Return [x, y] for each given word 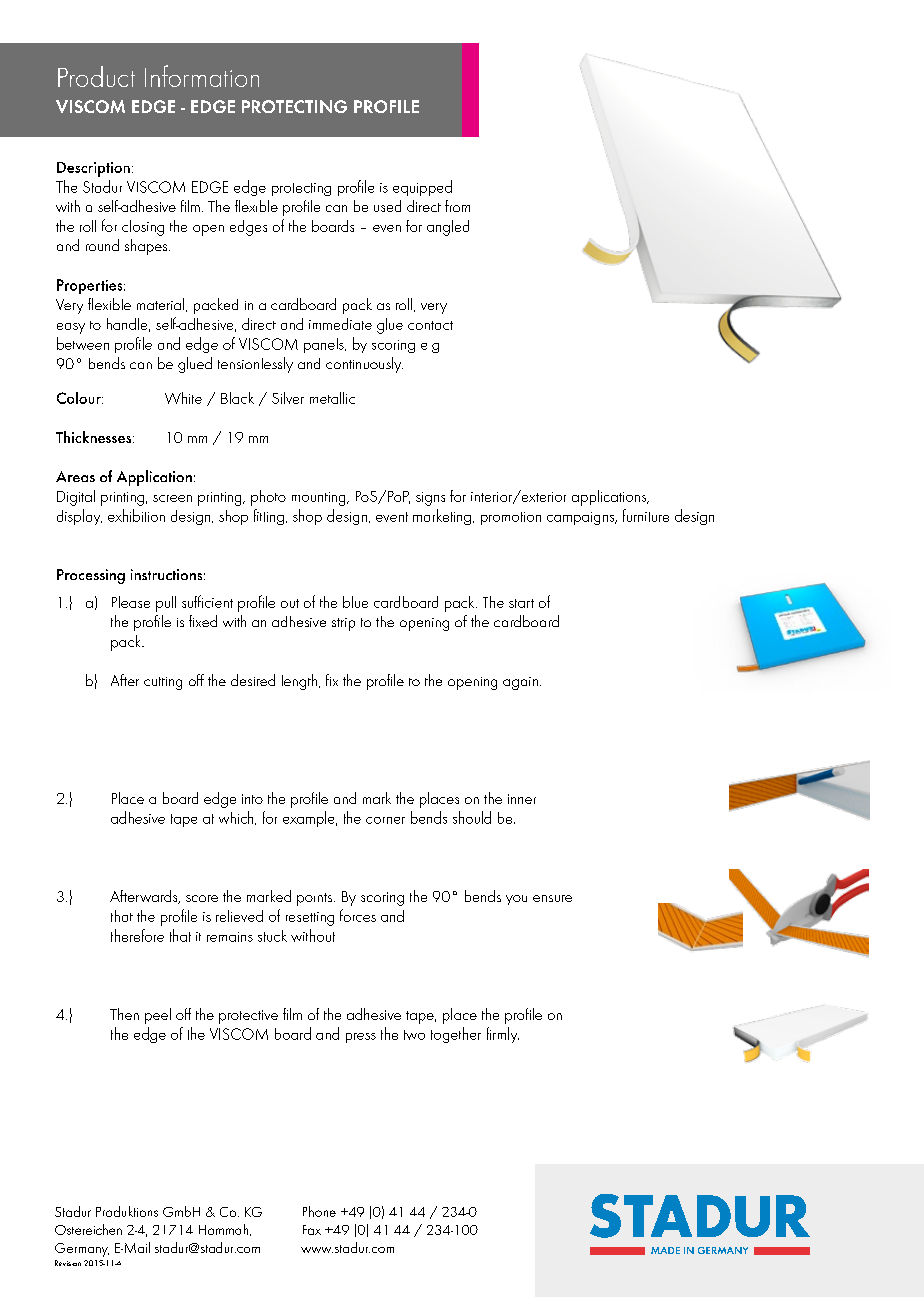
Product [96, 76]
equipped [422, 188]
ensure [552, 898]
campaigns [582, 518]
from [457, 206]
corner [385, 820]
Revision [68, 1263]
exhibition [136, 515]
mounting [320, 499]
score [202, 898]
